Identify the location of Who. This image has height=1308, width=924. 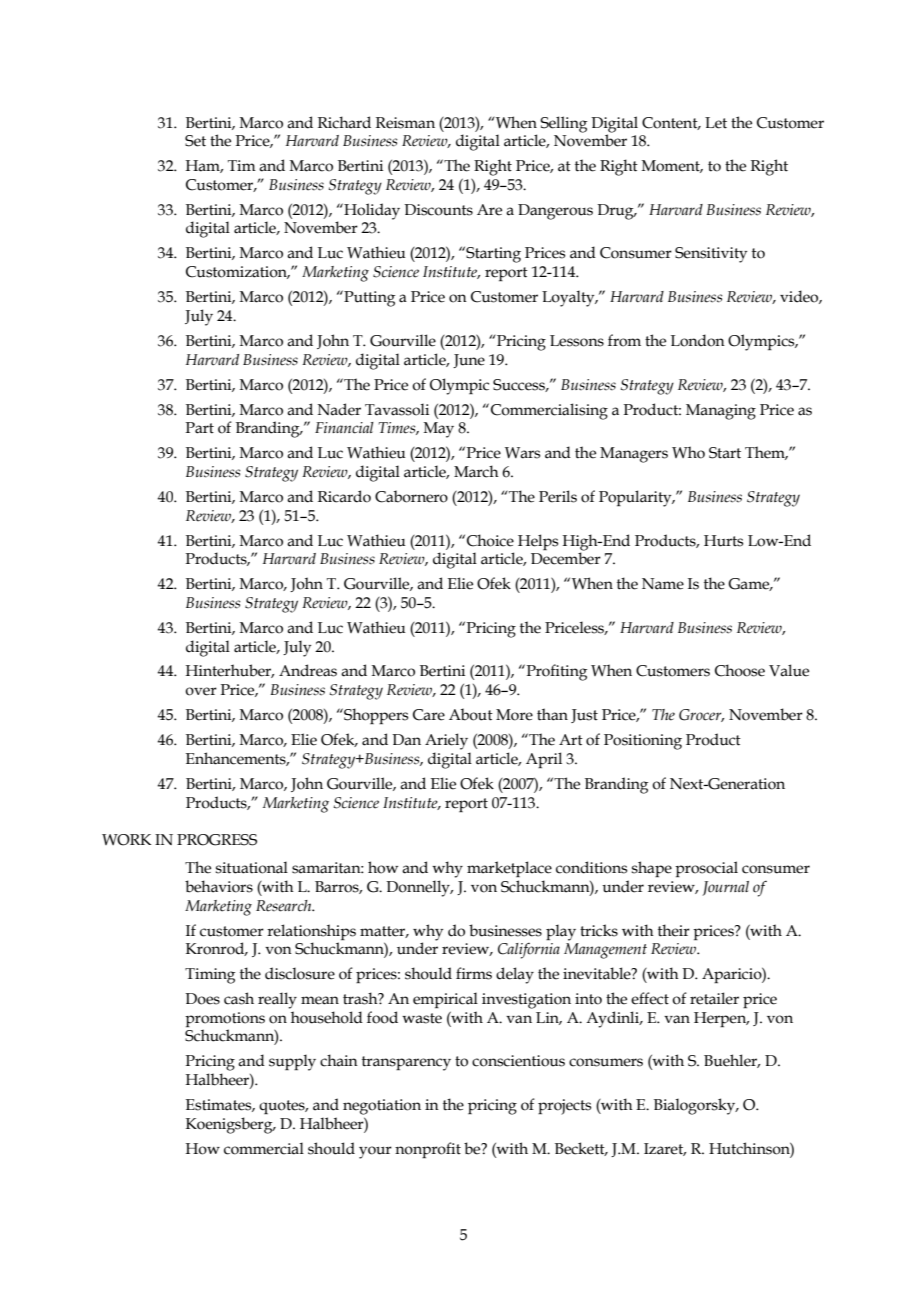
(688, 452).
